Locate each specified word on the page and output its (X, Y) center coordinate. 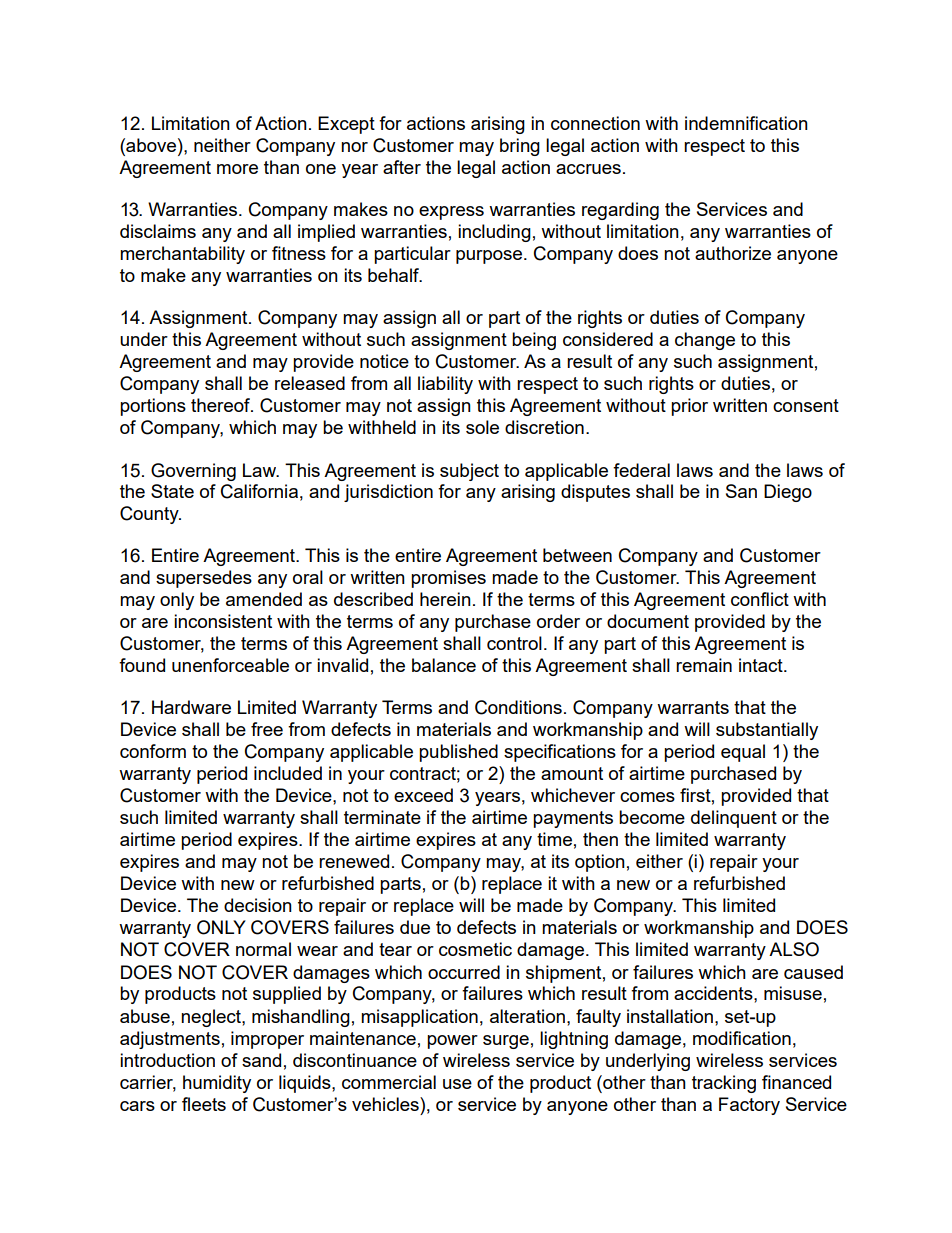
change (705, 341)
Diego (788, 493)
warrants (693, 707)
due (415, 927)
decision (258, 905)
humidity (217, 1084)
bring (520, 147)
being (534, 341)
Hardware (191, 707)
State (172, 491)
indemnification (746, 123)
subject (469, 472)
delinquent (734, 819)
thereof (222, 405)
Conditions (518, 707)
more (237, 169)
